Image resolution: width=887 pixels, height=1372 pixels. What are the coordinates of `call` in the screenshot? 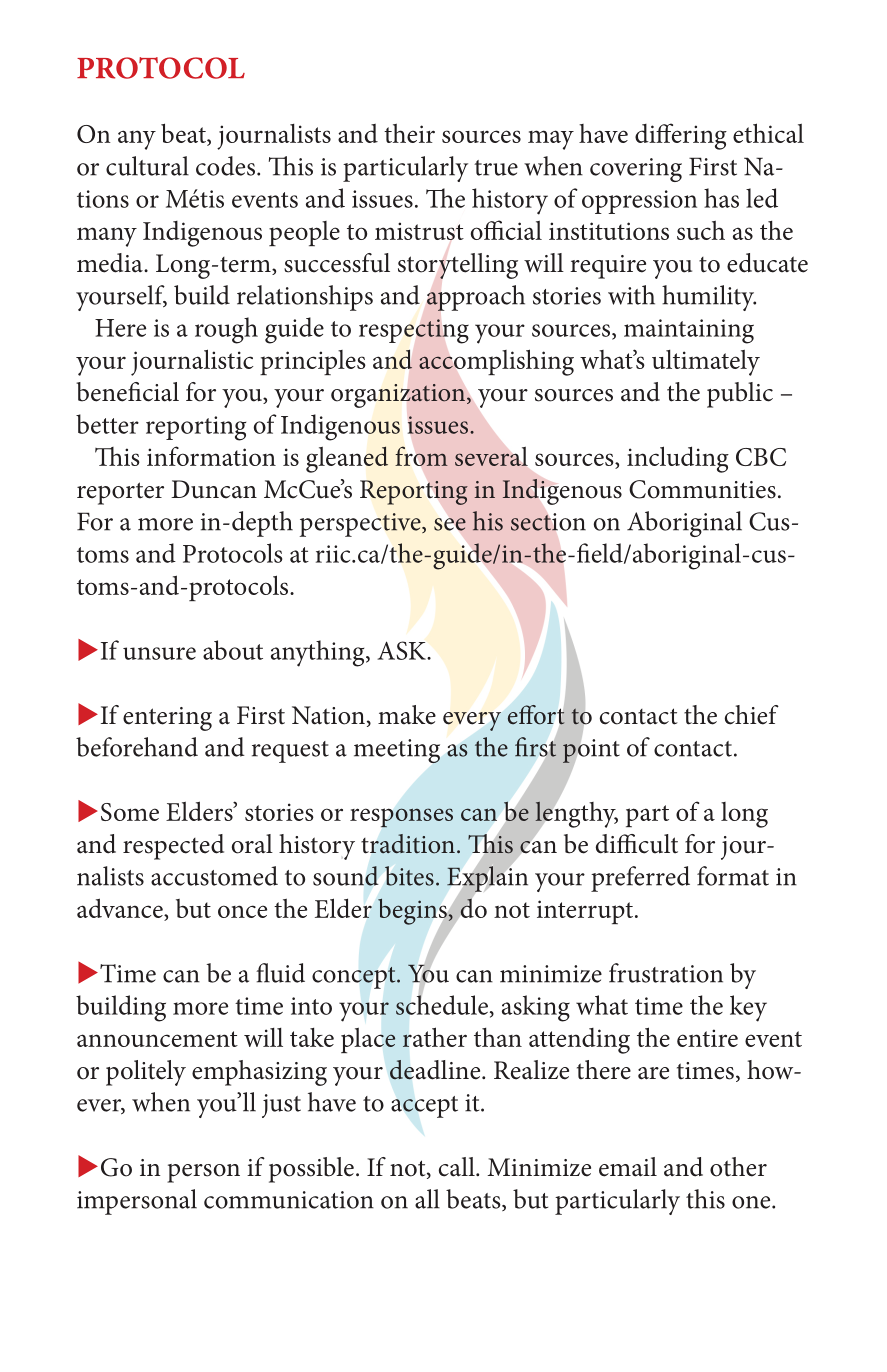 It's located at (458, 1167).
